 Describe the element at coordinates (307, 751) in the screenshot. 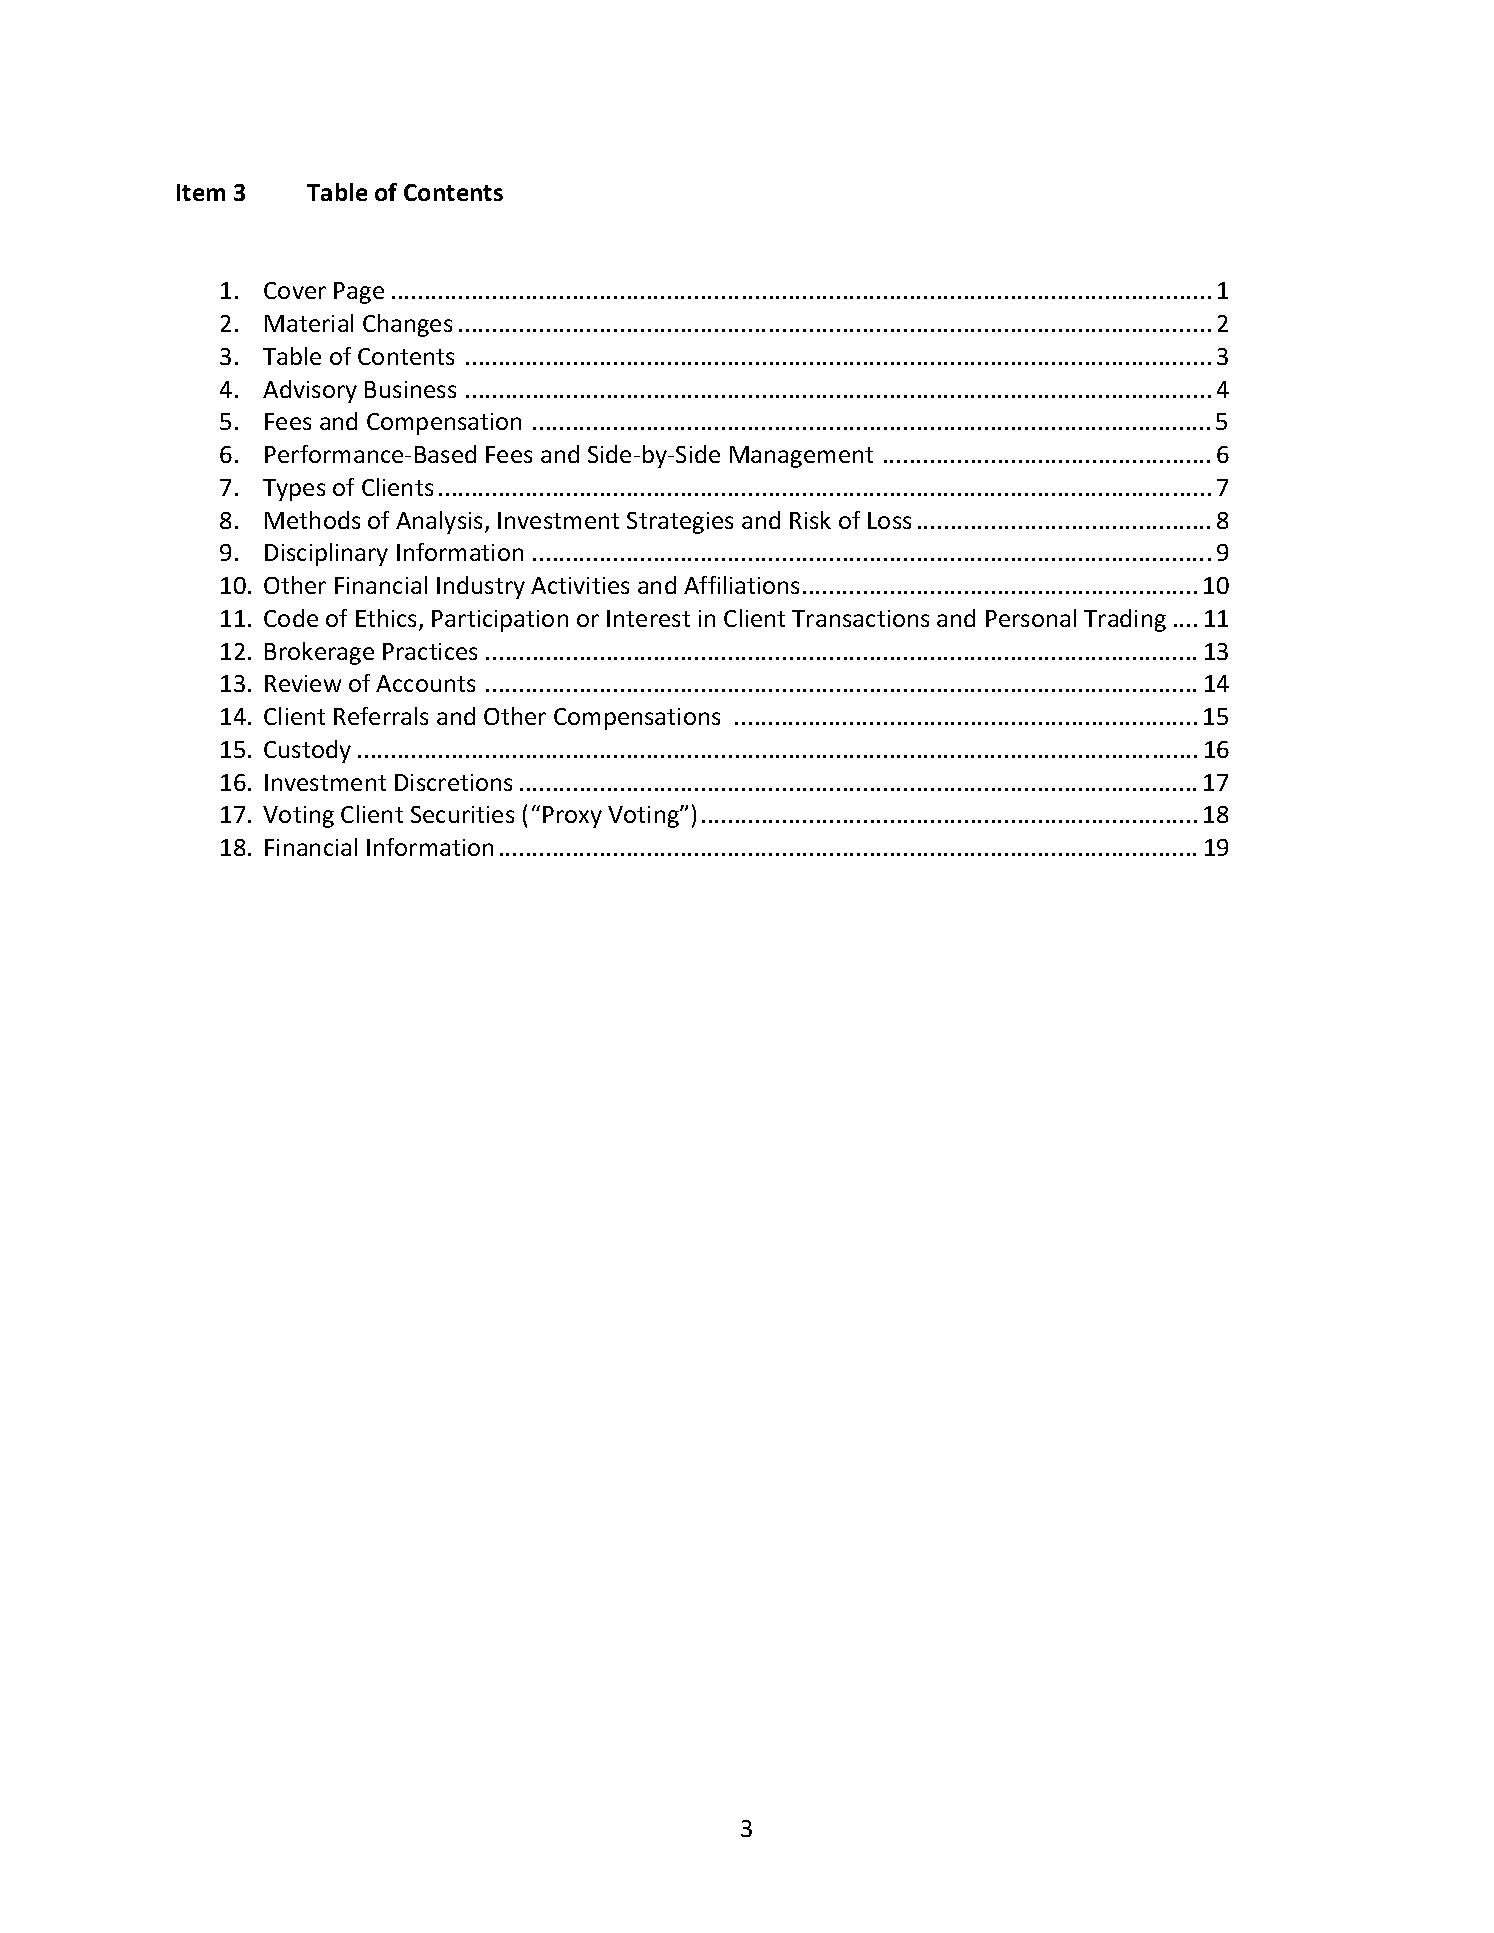

I see `Custody` at that location.
